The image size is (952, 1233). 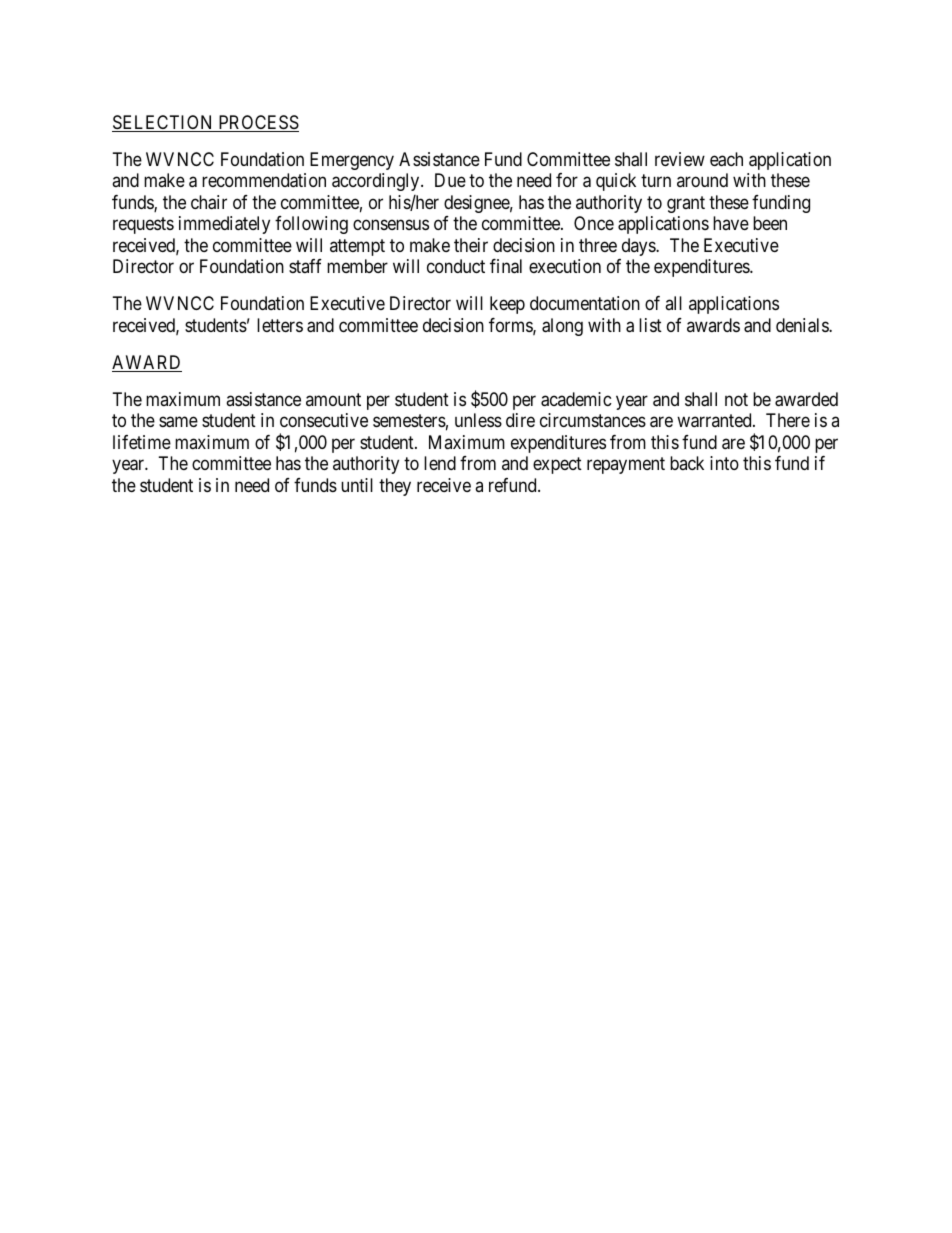 What do you see at coordinates (686, 204) in the image?
I see `grant` at bounding box center [686, 204].
